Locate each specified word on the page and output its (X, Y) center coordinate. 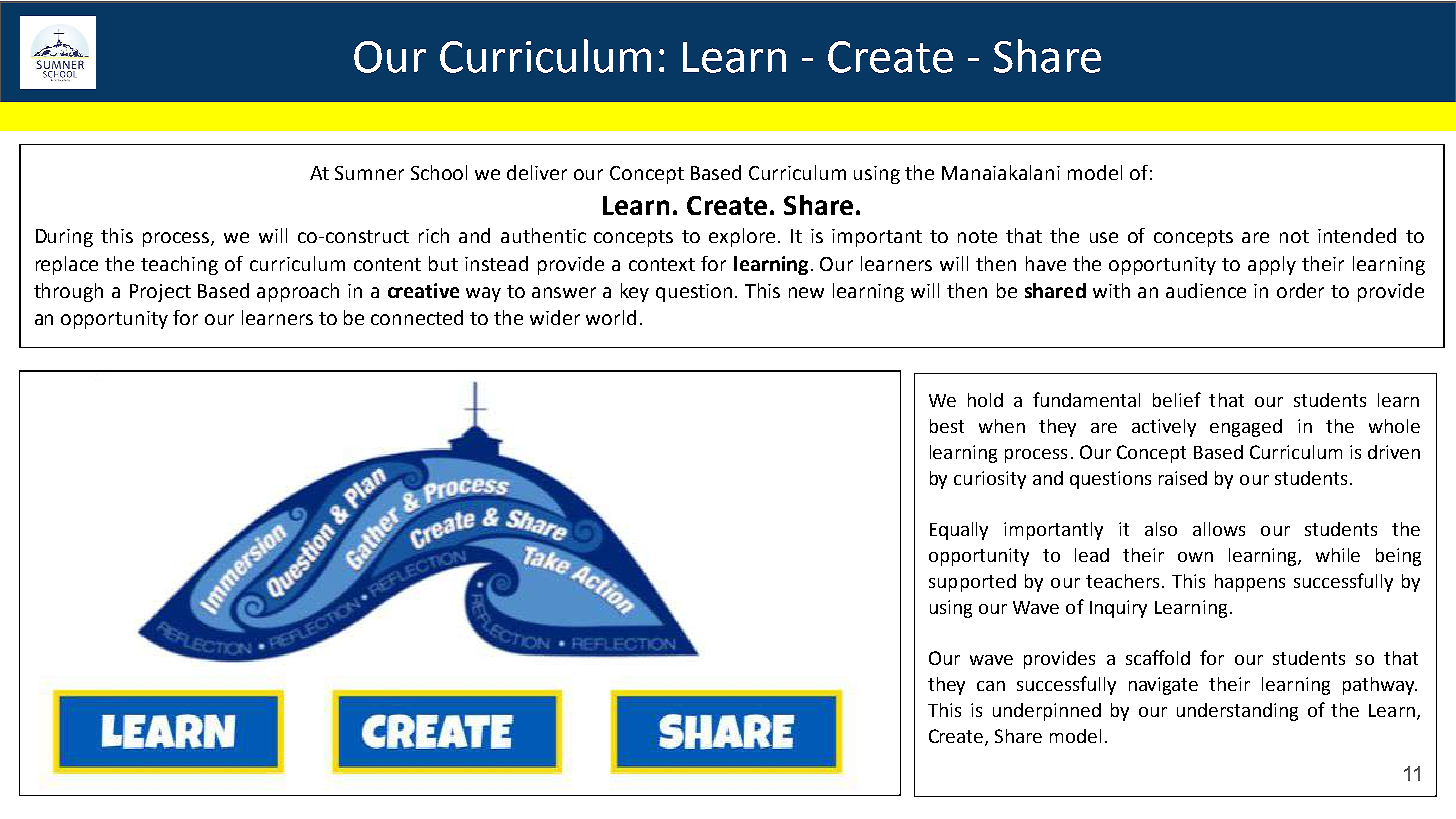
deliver (537, 172)
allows (1219, 529)
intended (1357, 235)
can (991, 686)
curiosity (990, 480)
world (611, 317)
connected (417, 317)
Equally (959, 531)
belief (1177, 399)
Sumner (369, 173)
